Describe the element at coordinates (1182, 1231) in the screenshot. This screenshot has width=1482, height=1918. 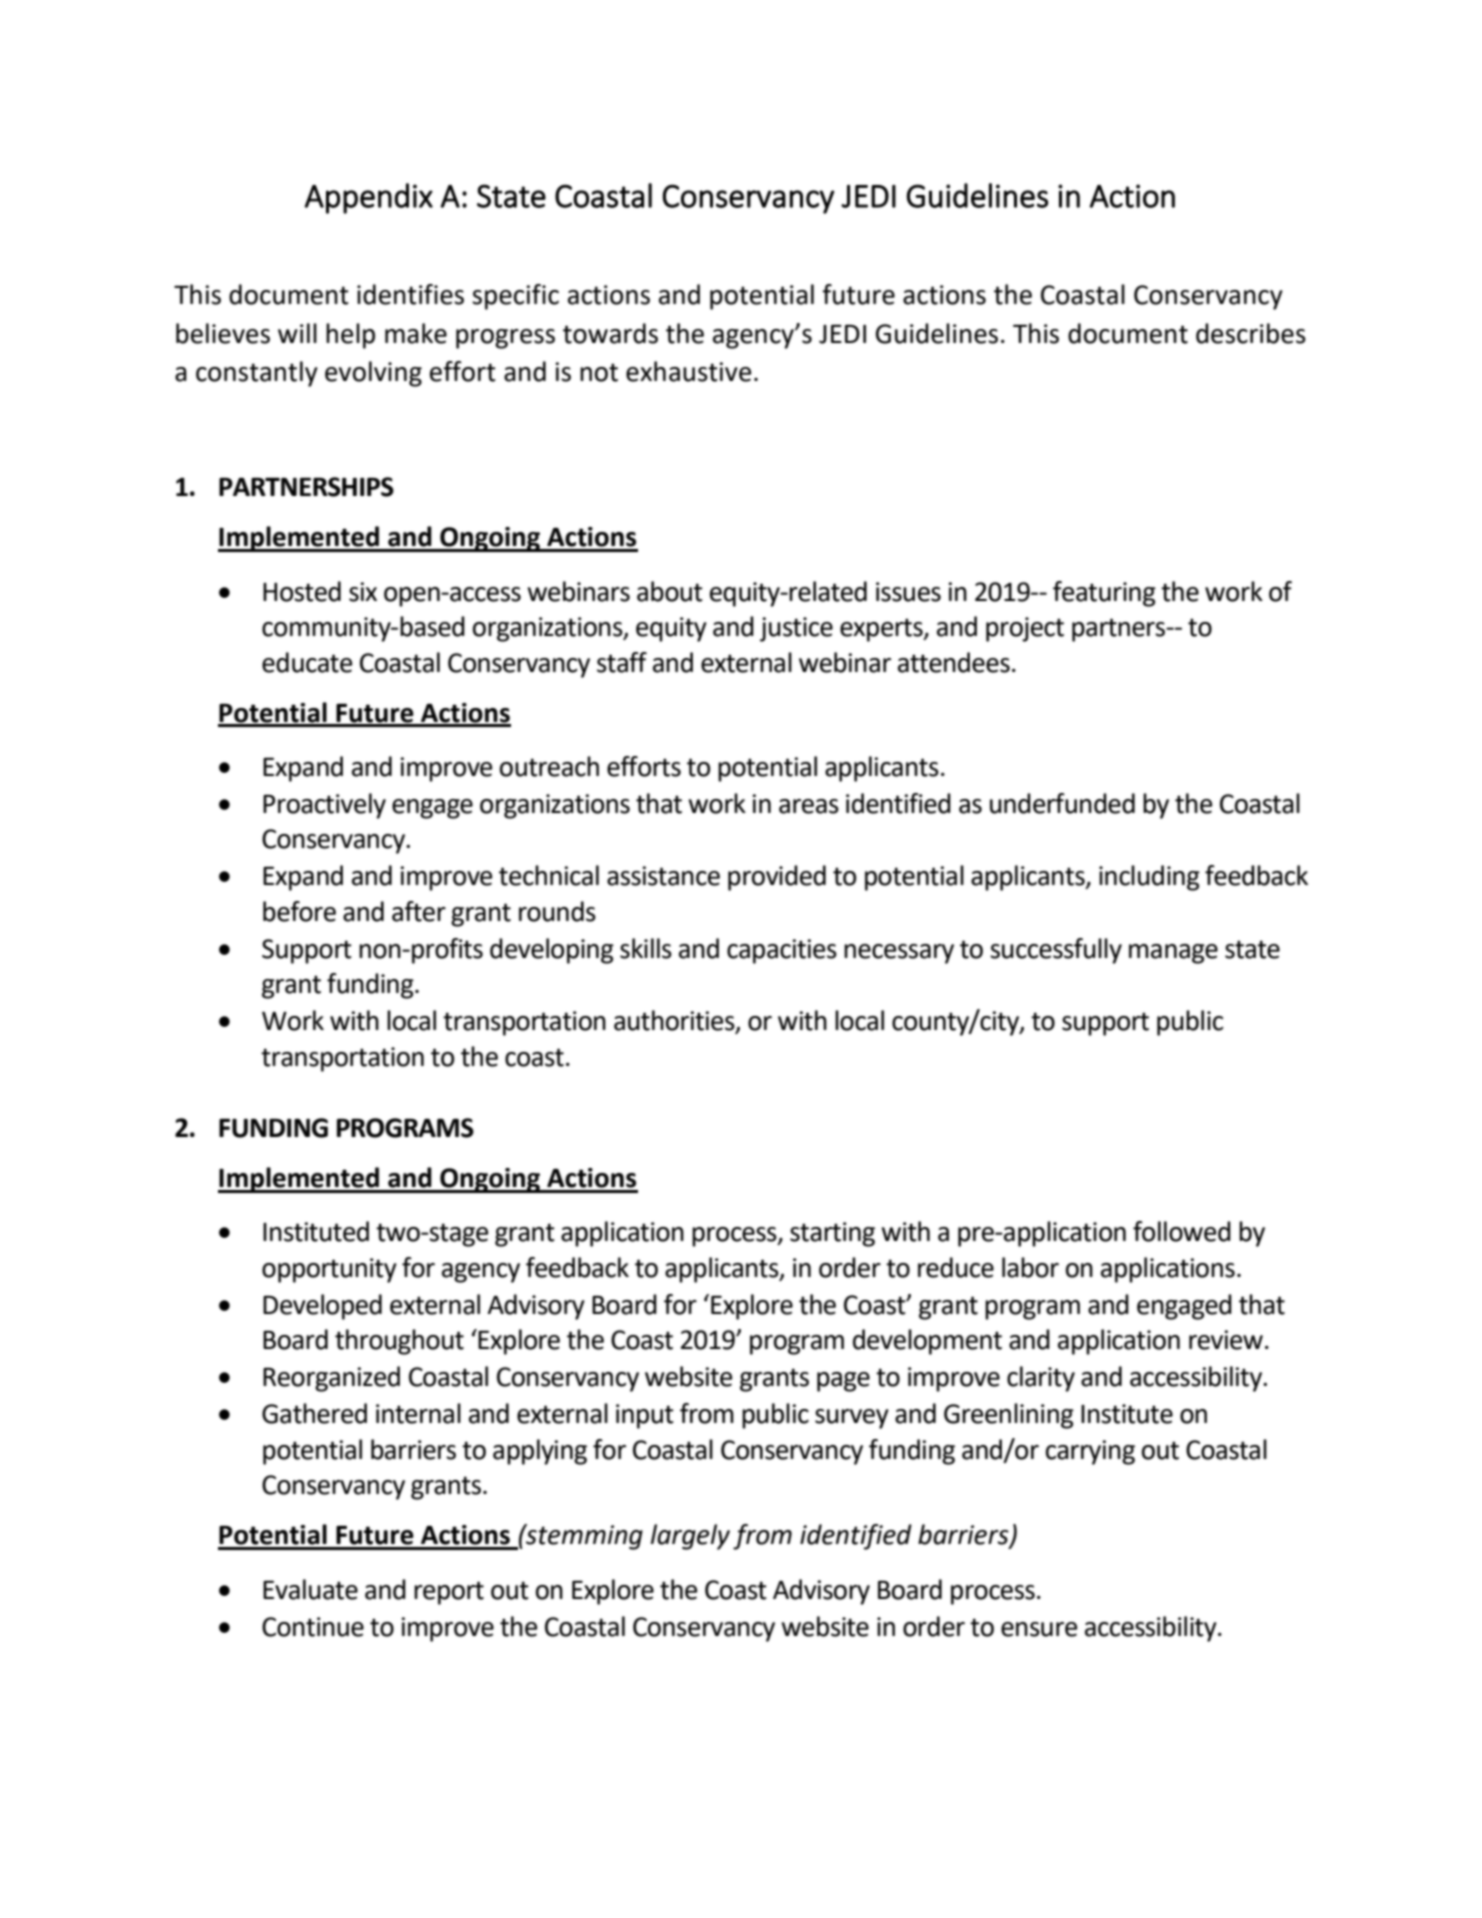
I see `followed` at that location.
